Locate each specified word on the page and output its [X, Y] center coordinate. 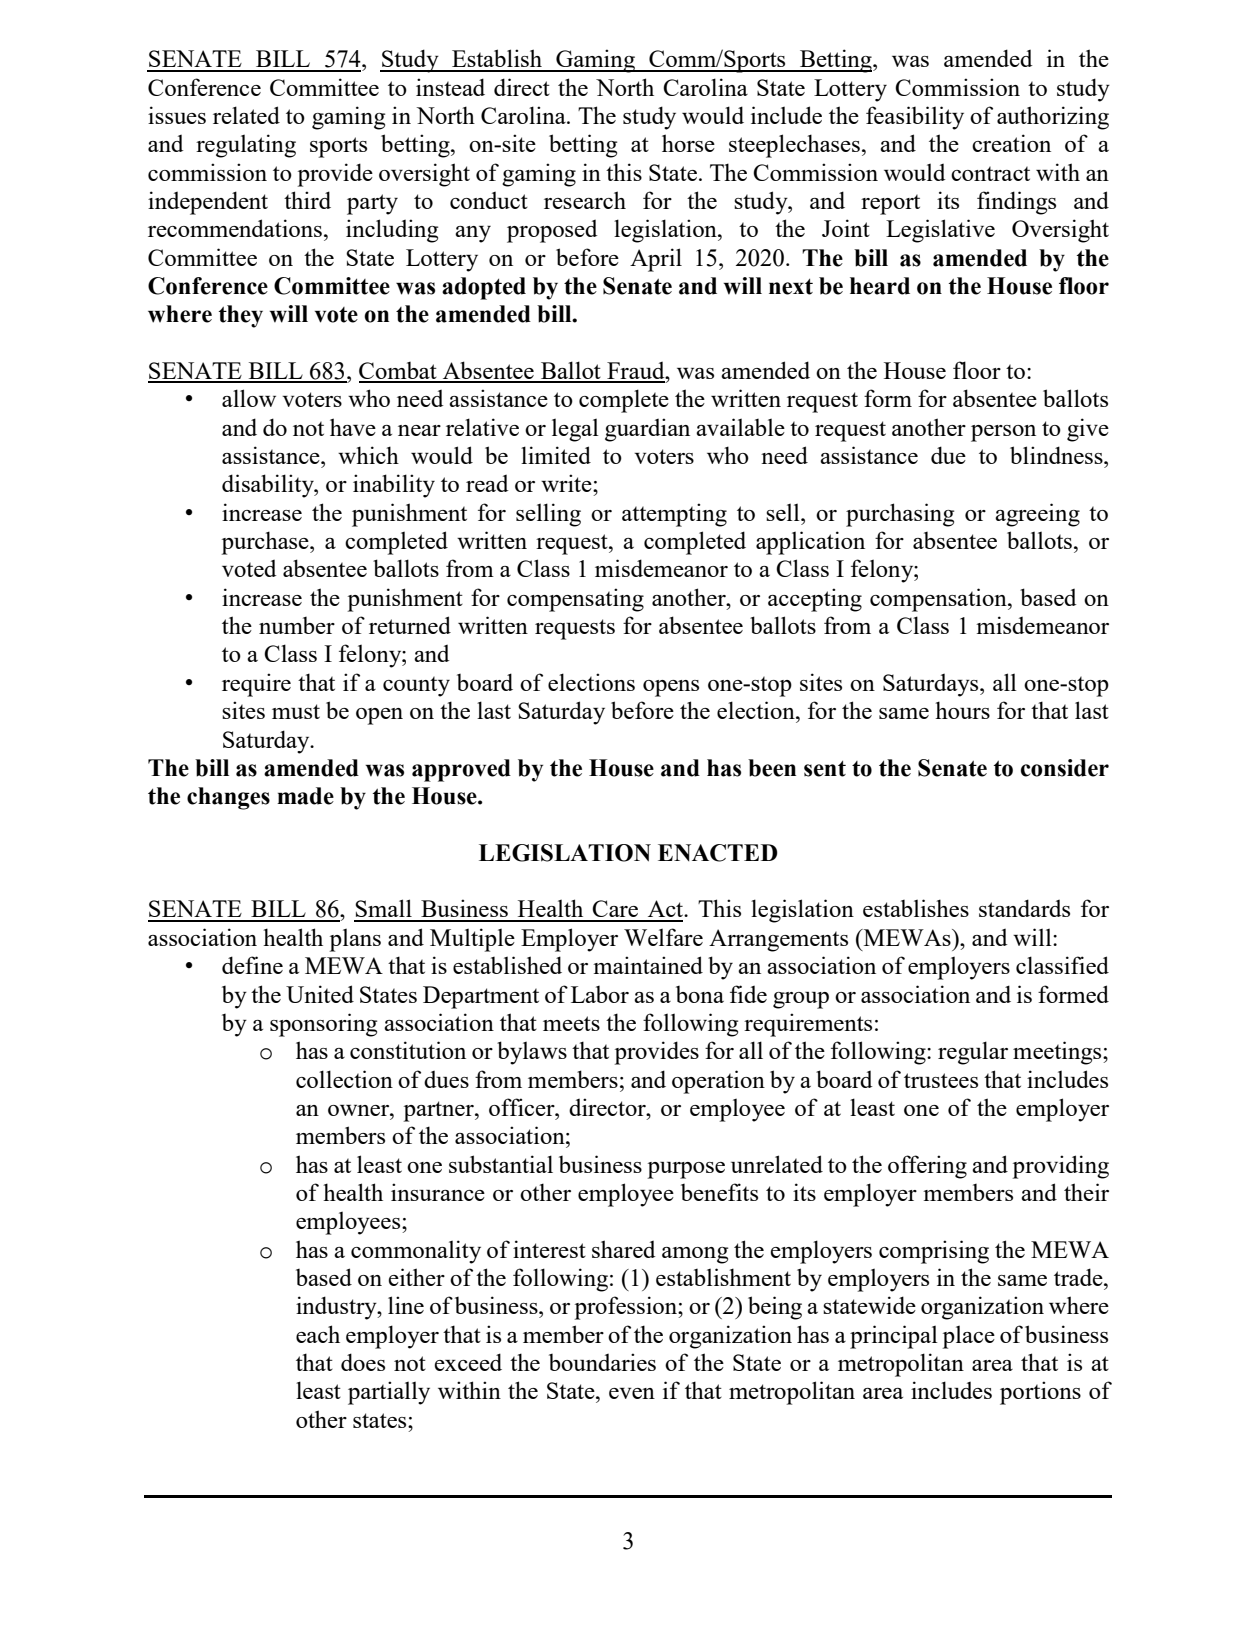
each [318, 1334]
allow [249, 398]
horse [688, 143]
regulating [246, 146]
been [772, 768]
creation [1011, 143]
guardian [647, 430]
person [1003, 433]
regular [973, 1053]
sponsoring [323, 1025]
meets [571, 1023]
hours [962, 710]
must [296, 711]
